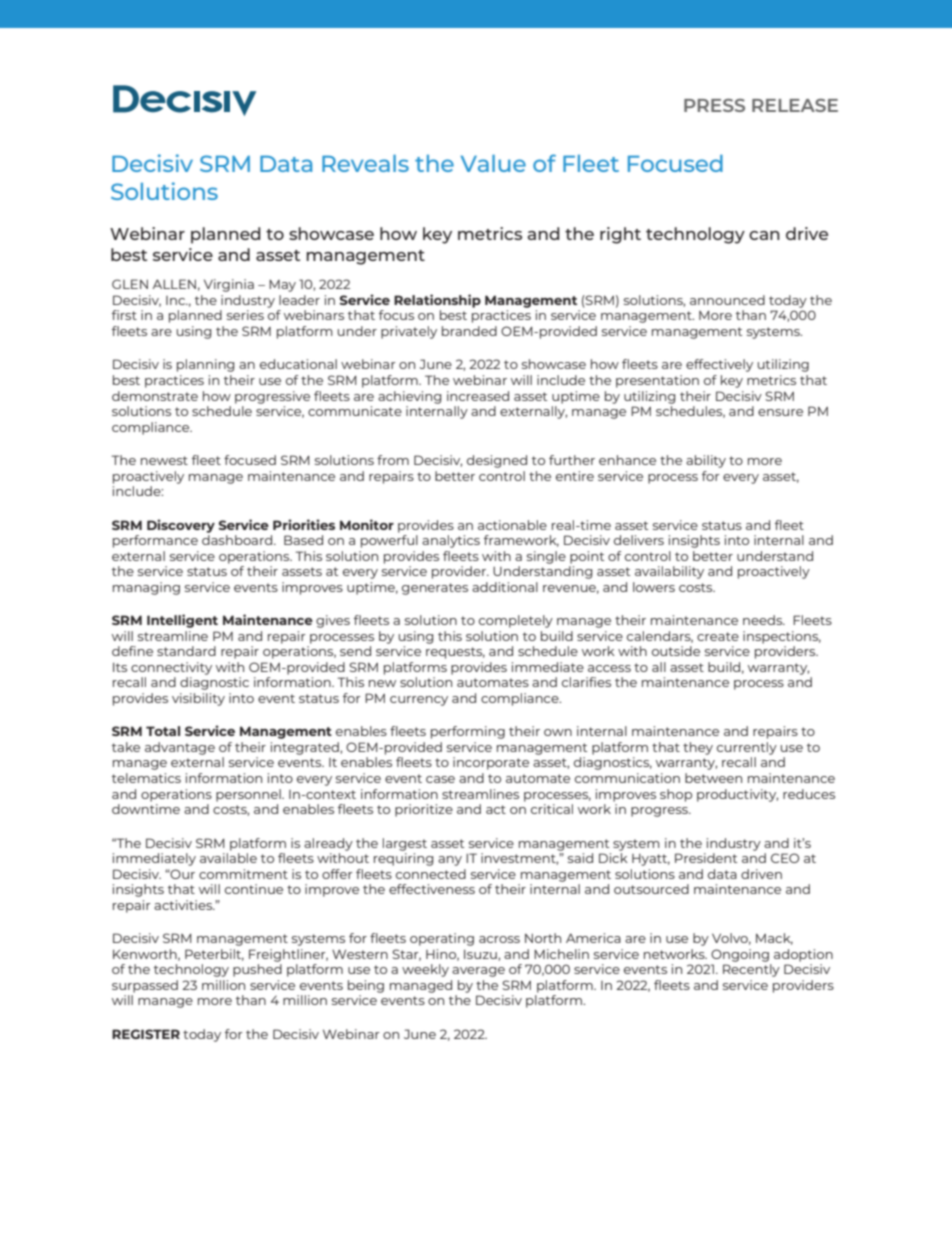 The width and height of the screenshot is (952, 1233). Describe the element at coordinates (365, 163) in the screenshot. I see `Reveals` at that location.
